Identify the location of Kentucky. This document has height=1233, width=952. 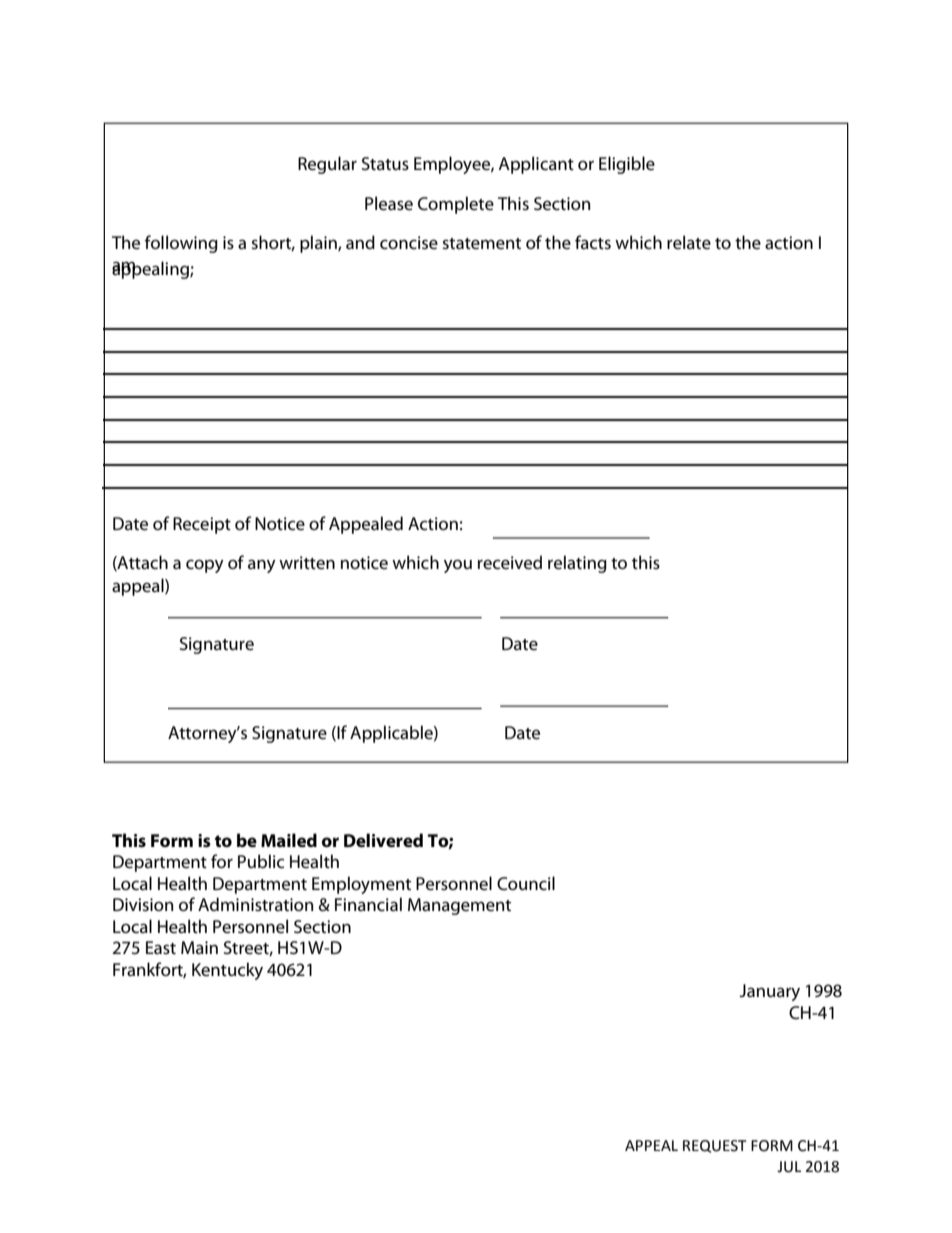
(227, 971).
